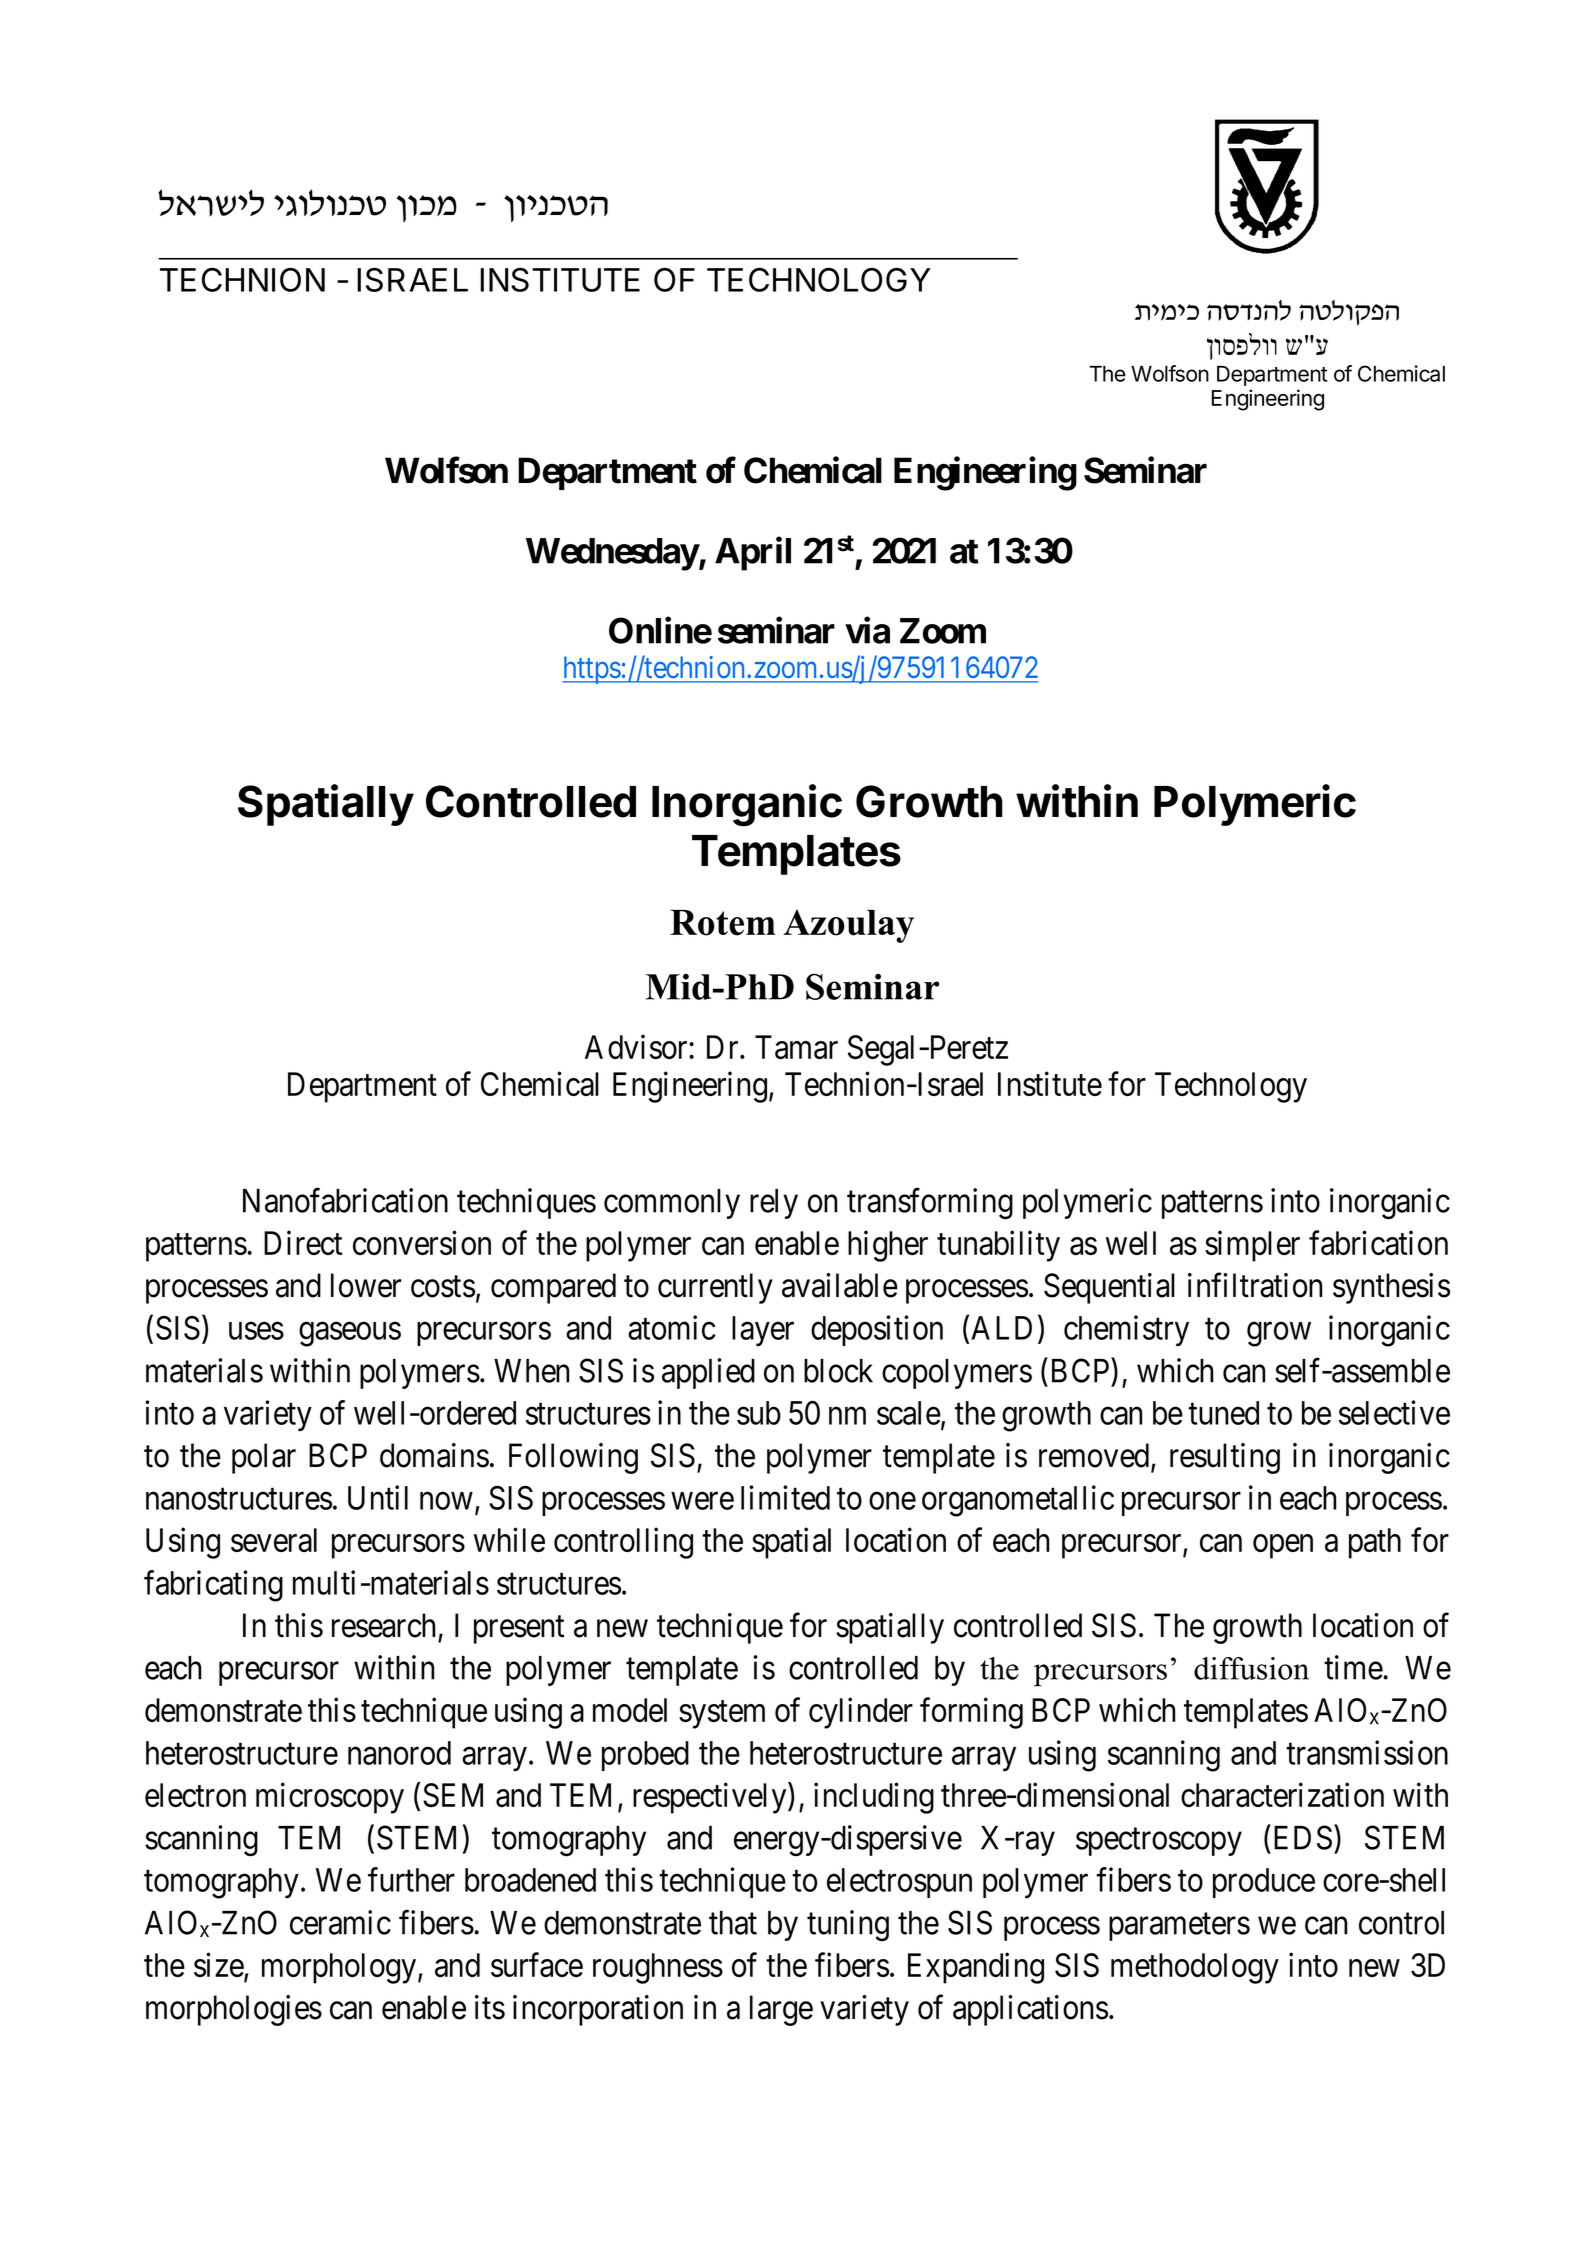 The height and width of the screenshot is (2253, 1593). Describe the element at coordinates (1283, 1547) in the screenshot. I see `open` at that location.
